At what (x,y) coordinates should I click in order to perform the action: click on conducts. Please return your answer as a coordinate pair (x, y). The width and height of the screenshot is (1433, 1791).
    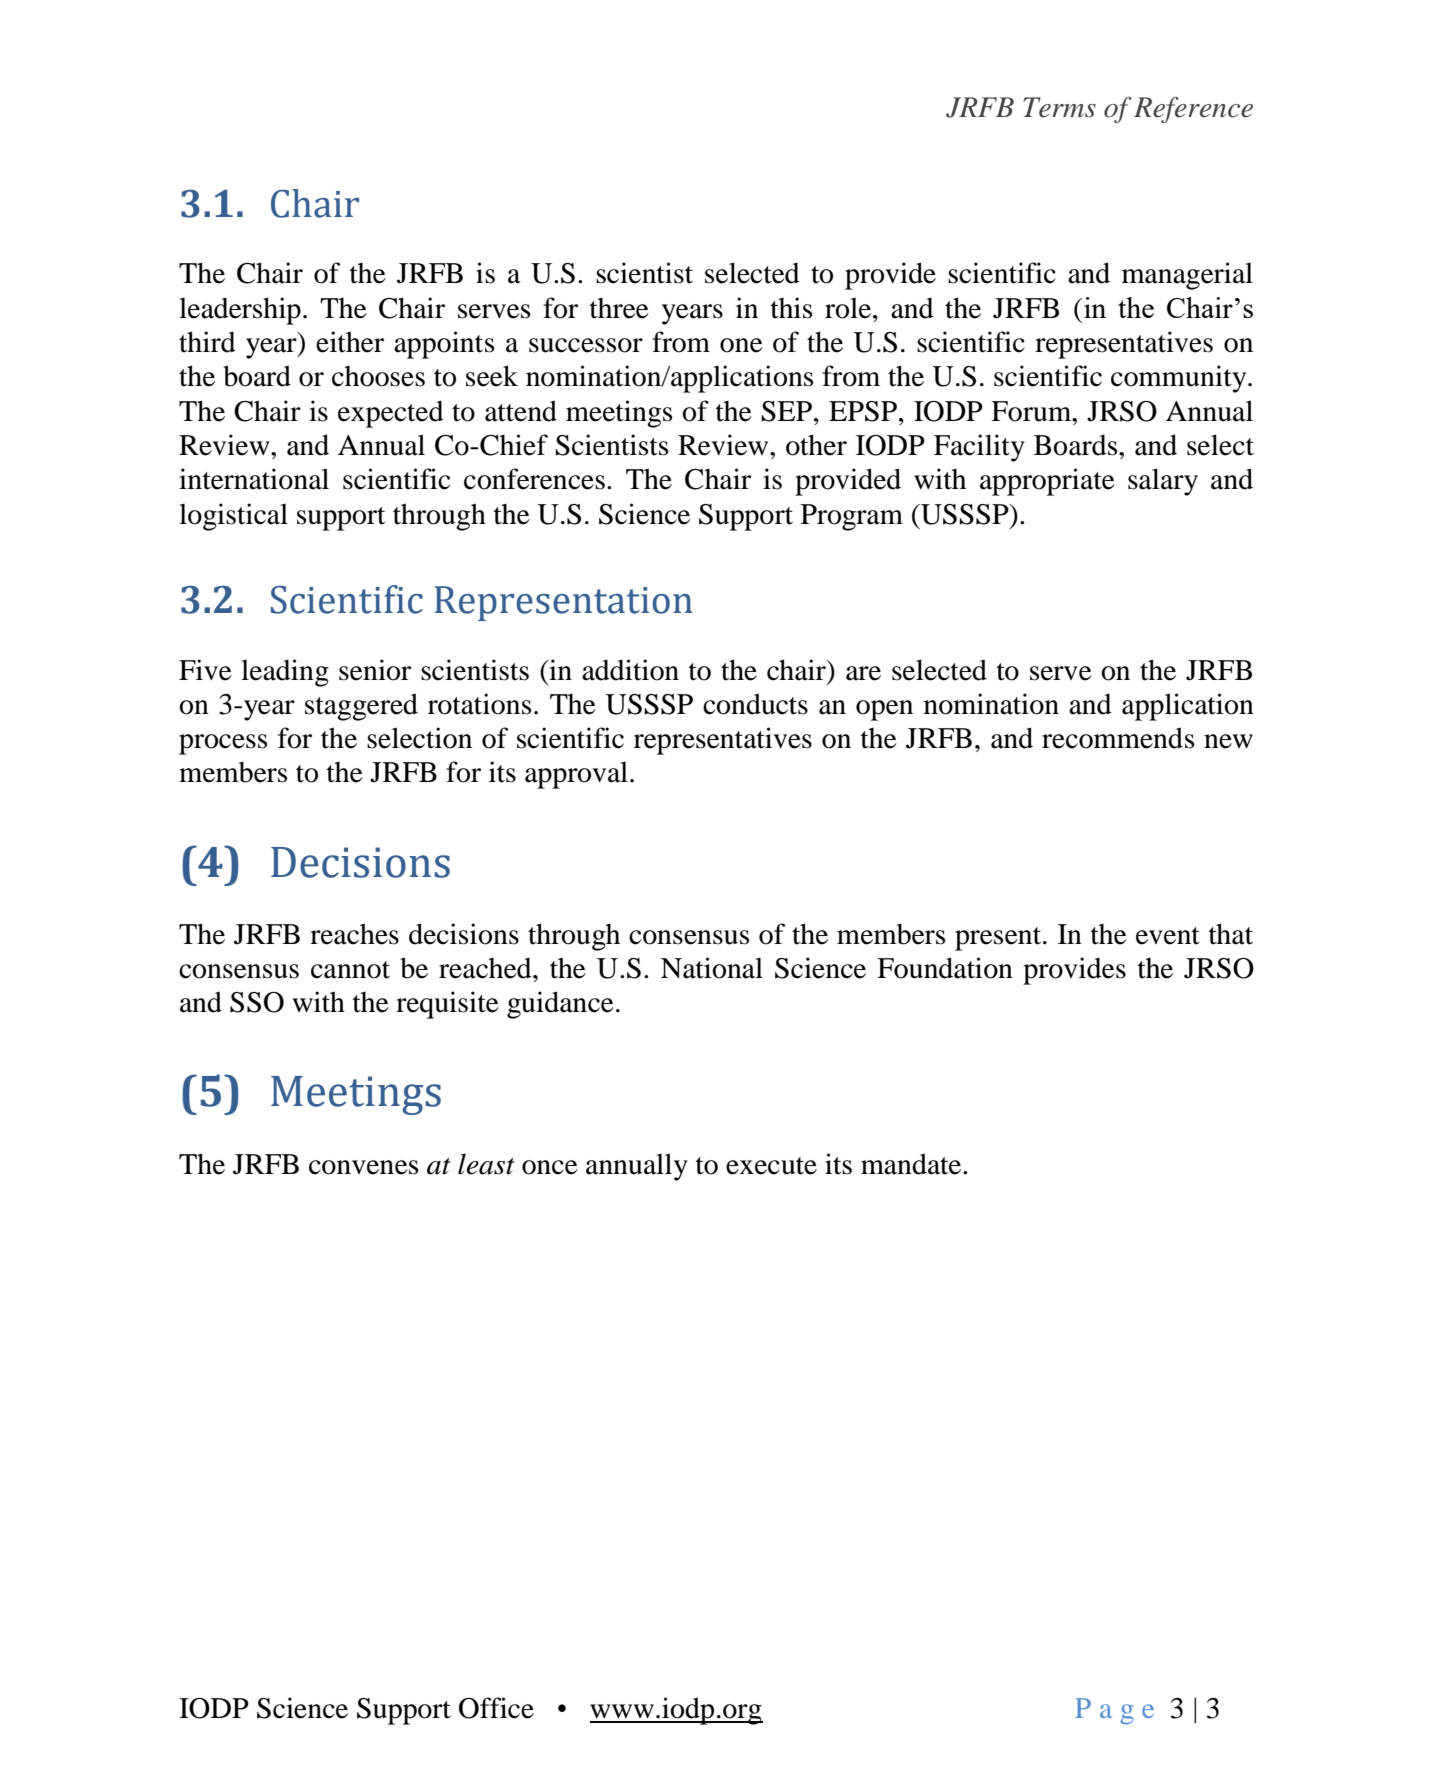
    Looking at the image, I should click on (755, 704).
